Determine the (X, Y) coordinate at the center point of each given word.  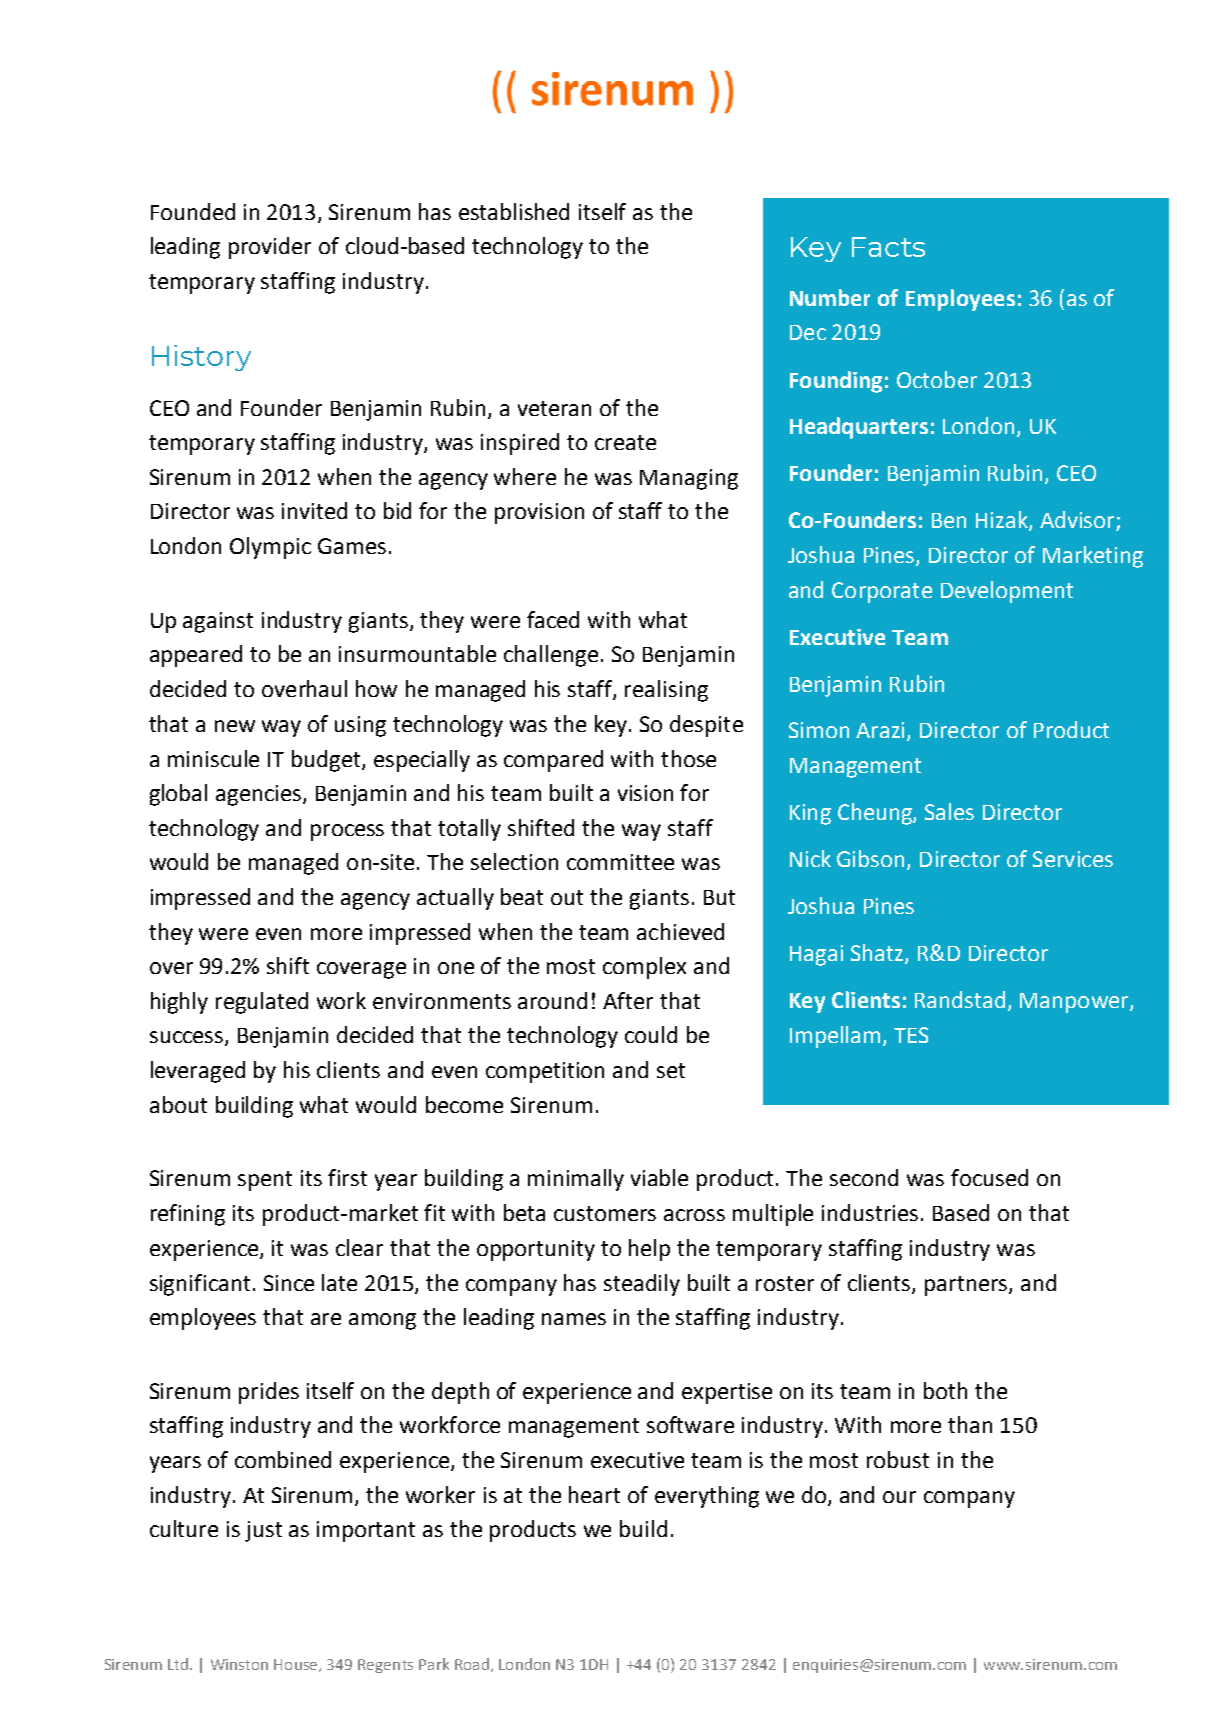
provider (270, 248)
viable (659, 1177)
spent (265, 1181)
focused (989, 1177)
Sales (949, 811)
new (235, 726)
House (297, 1665)
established (514, 211)
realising (666, 691)
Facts (888, 247)
